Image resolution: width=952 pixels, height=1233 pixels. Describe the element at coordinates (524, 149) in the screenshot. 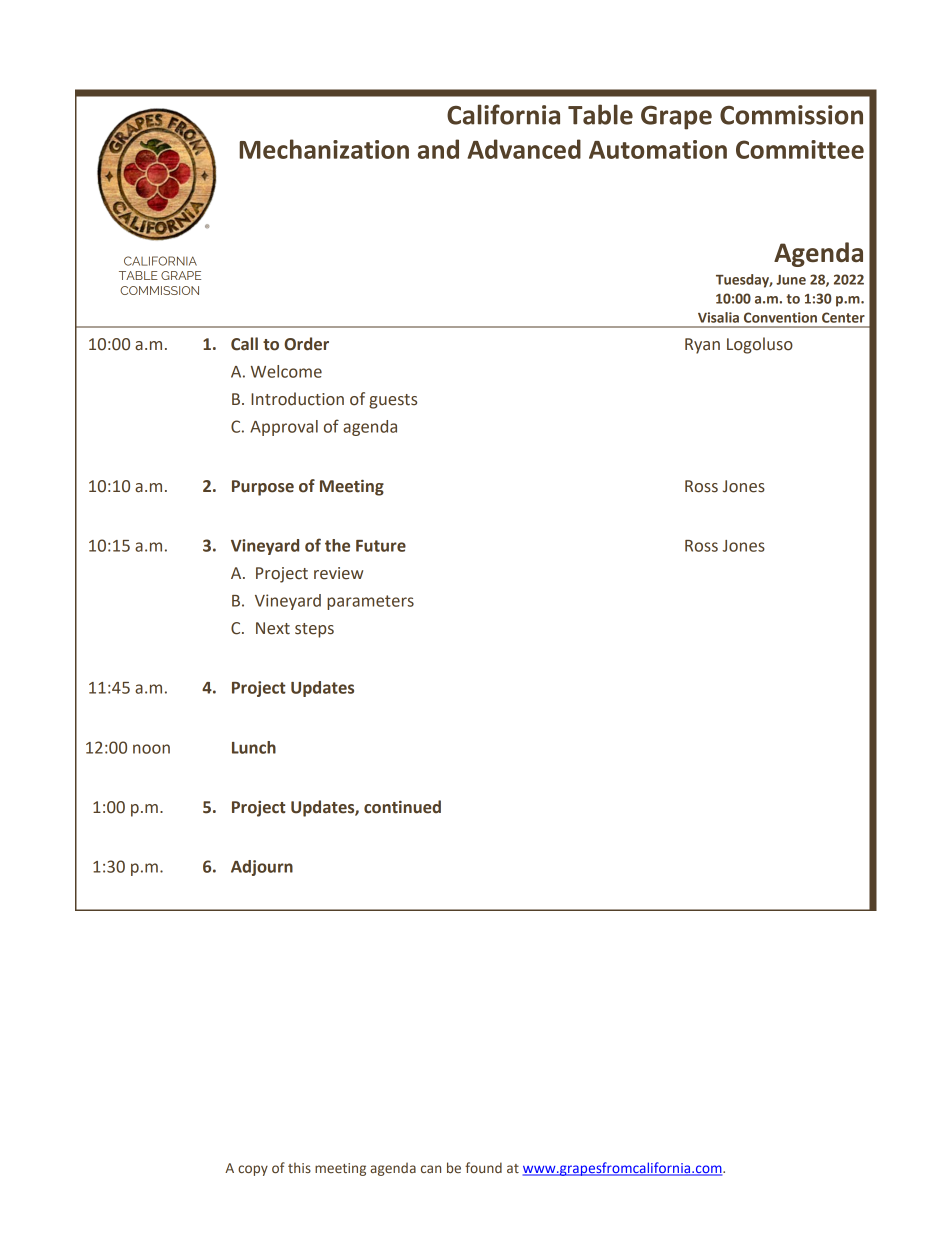

I see `Advanced` at that location.
